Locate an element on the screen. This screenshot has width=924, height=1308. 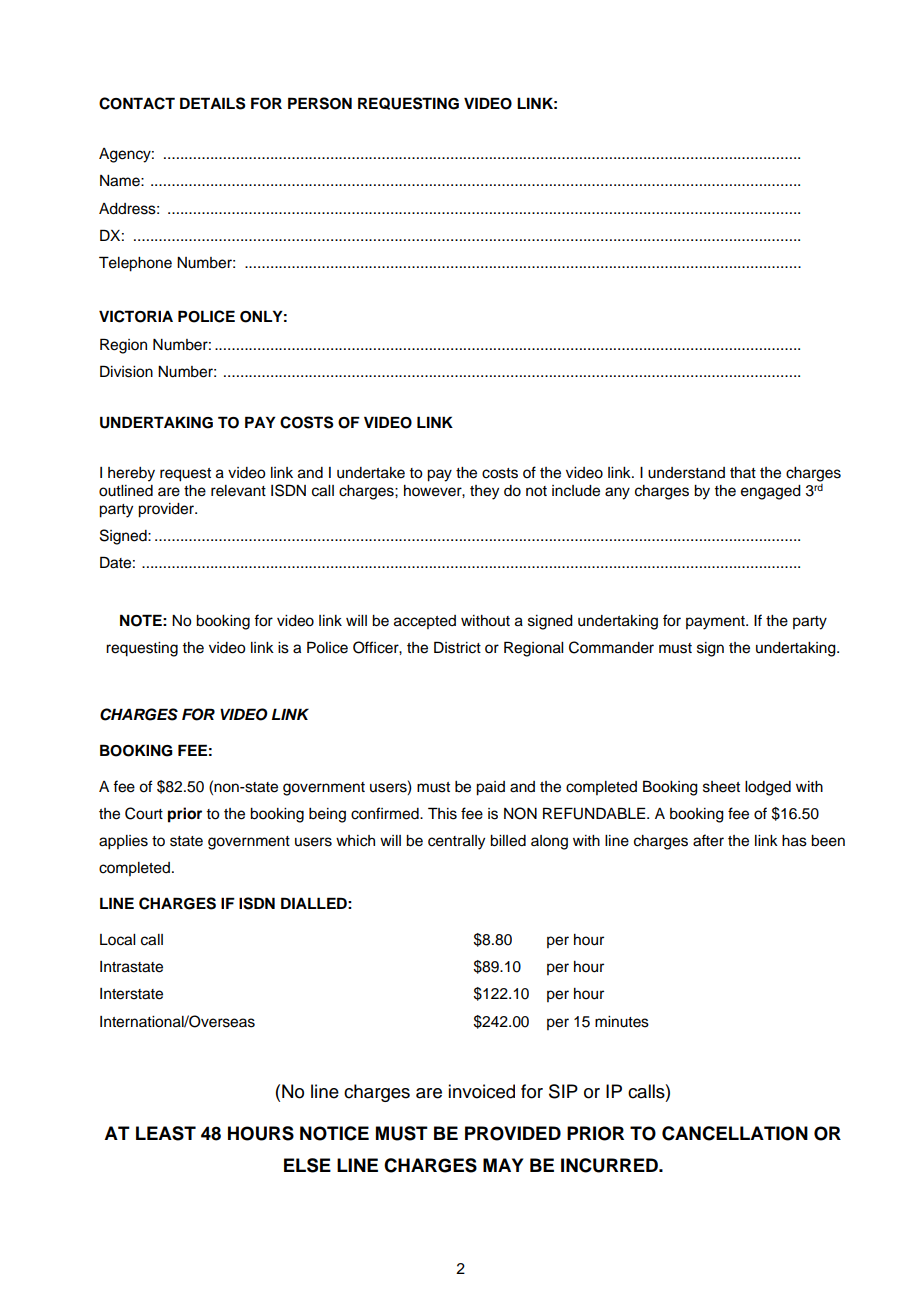
that is located at coordinates (743, 472).
